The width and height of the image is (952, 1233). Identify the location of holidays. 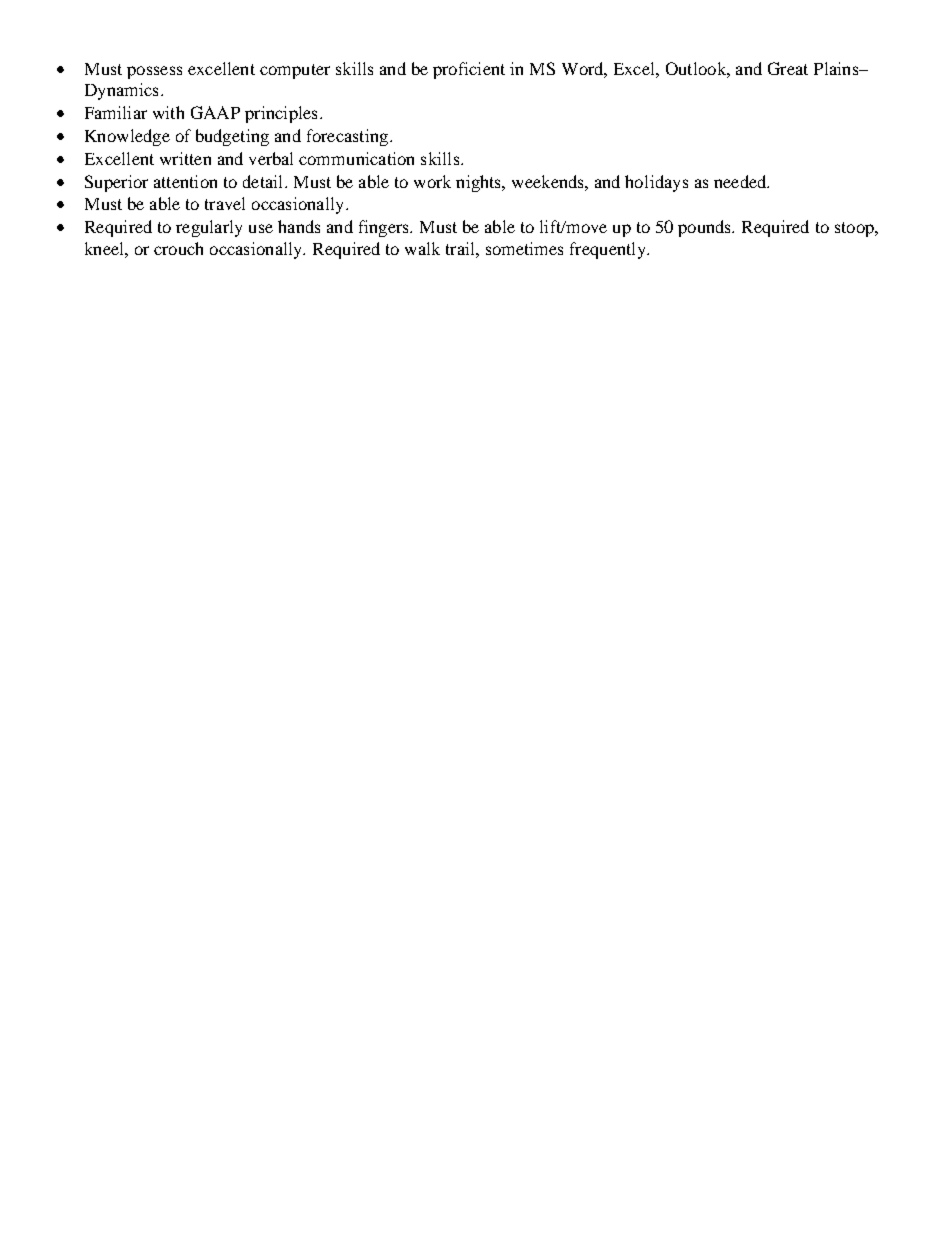
(656, 183).
